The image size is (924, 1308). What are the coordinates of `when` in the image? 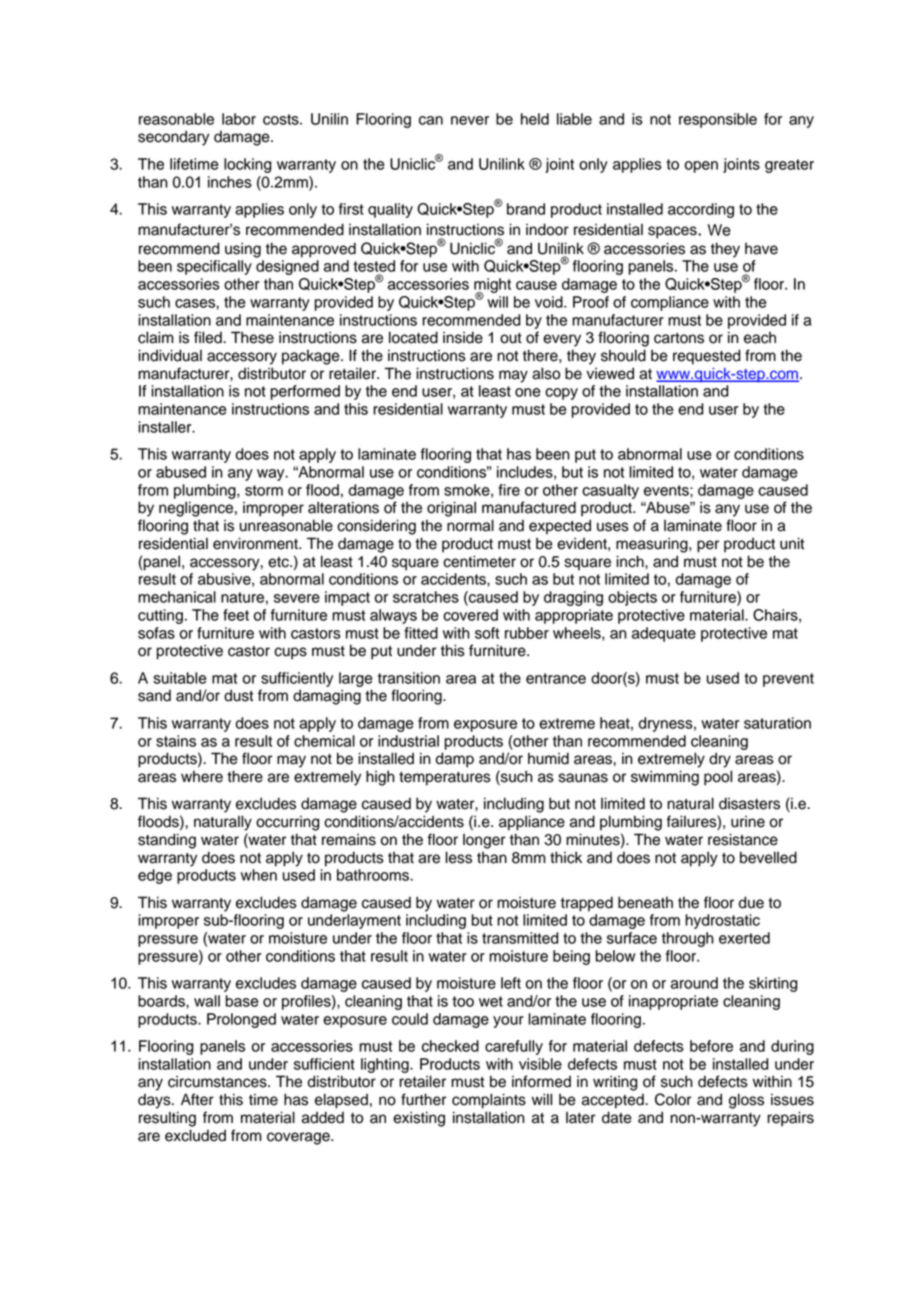 It's located at (259, 875).
